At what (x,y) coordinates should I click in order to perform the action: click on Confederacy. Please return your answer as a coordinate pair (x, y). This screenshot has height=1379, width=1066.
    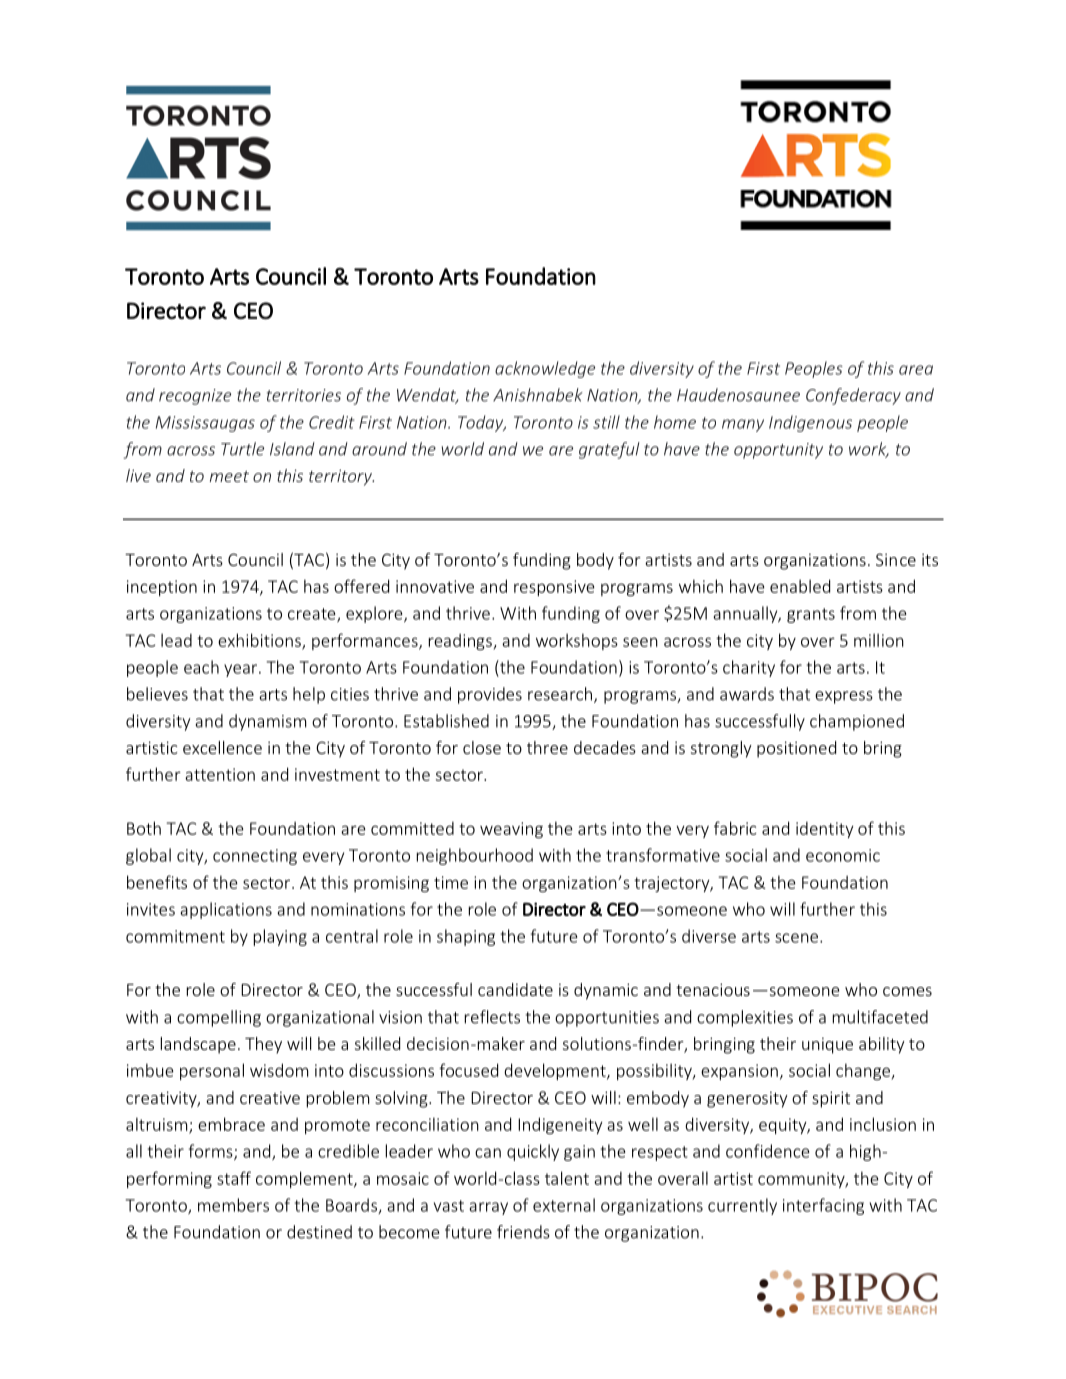
    Looking at the image, I should click on (853, 396).
